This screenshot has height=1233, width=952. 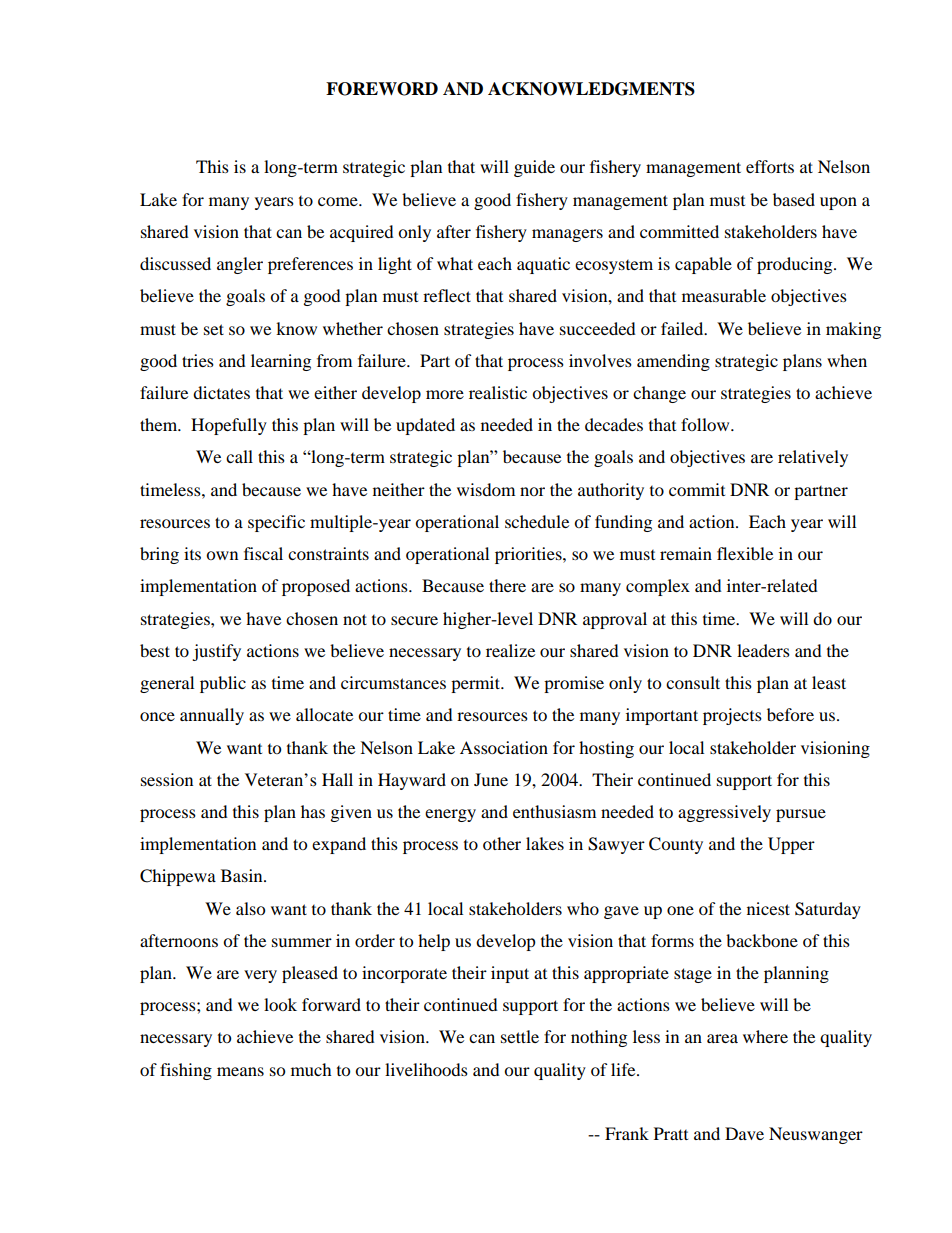 I want to click on means, so click(x=240, y=1071).
